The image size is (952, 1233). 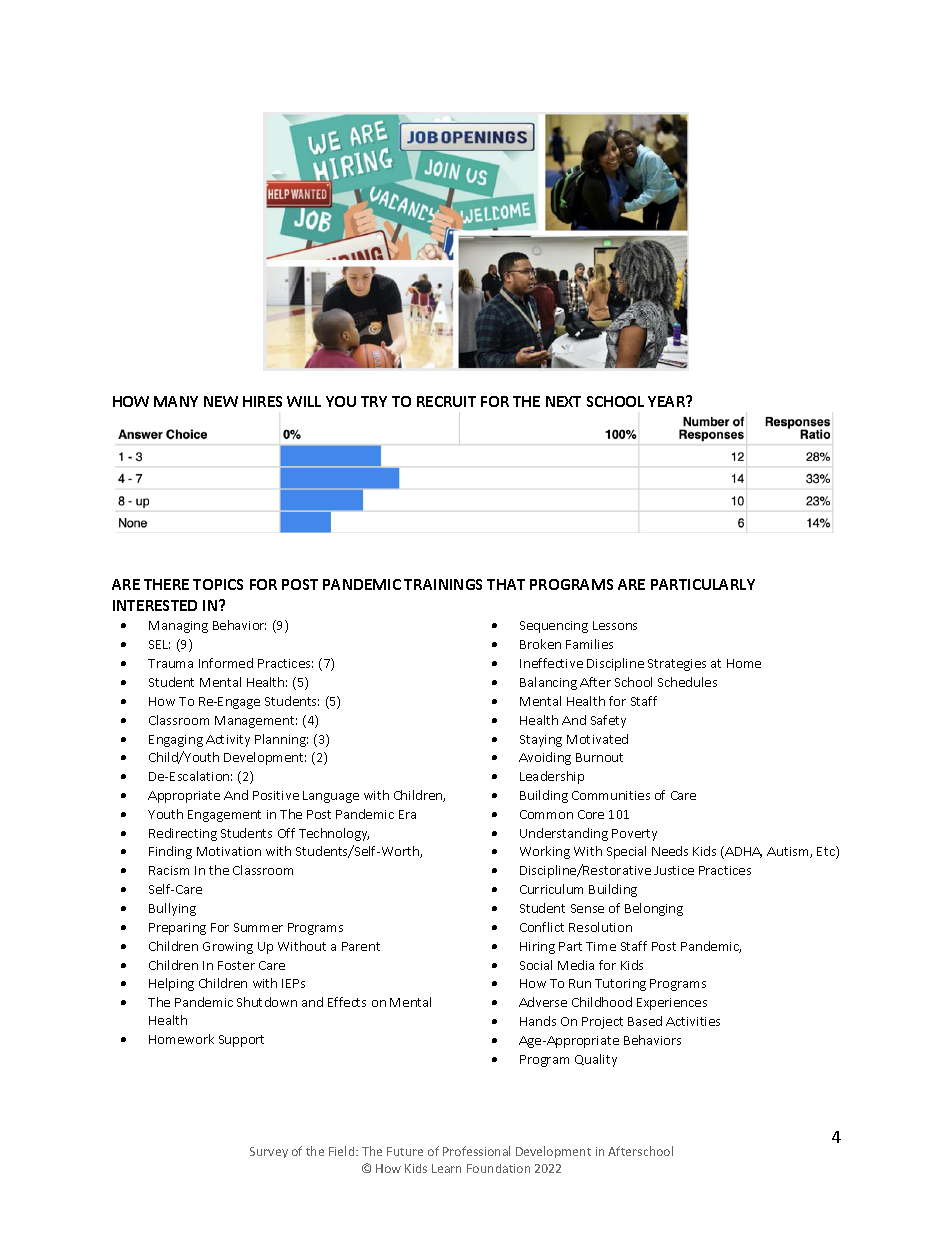 What do you see at coordinates (443, 584) in the image?
I see `TRAININGS` at bounding box center [443, 584].
